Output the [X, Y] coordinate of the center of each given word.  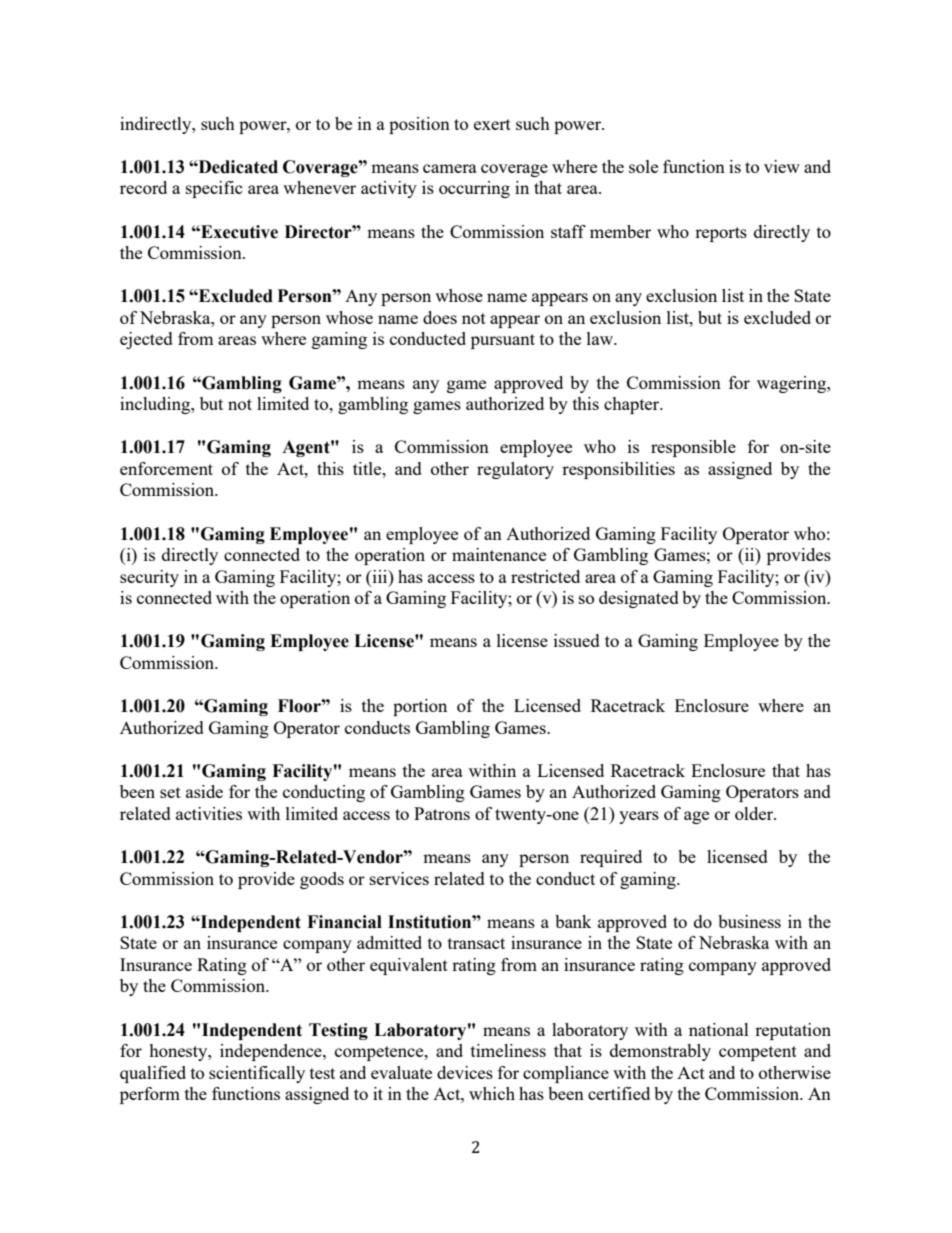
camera [450, 168]
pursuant [503, 341]
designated [639, 599]
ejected [146, 340]
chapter [633, 405]
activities [209, 813]
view [782, 166]
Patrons [442, 813]
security [149, 578]
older [755, 813]
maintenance [499, 554]
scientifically [257, 1074]
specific [214, 189]
